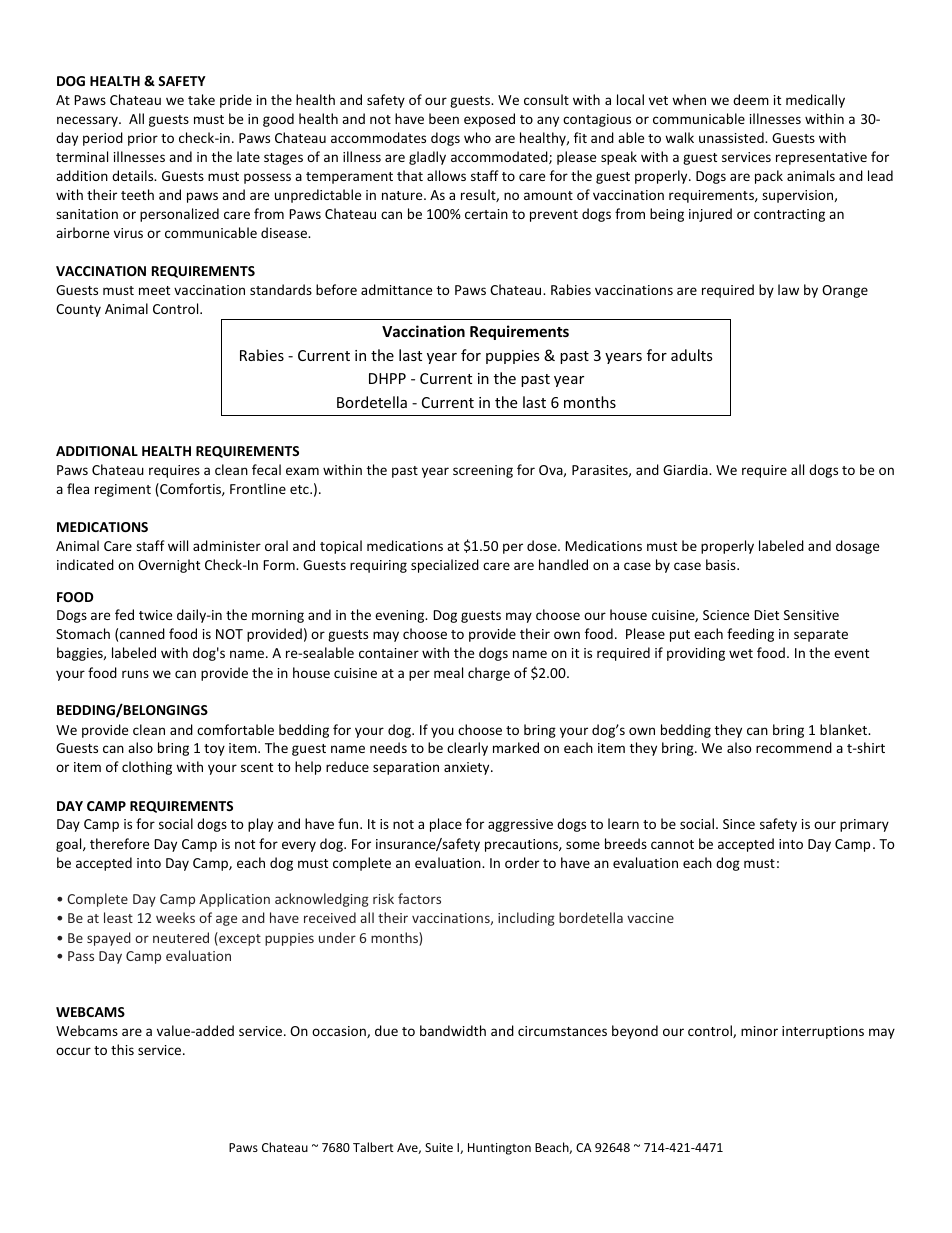 Image resolution: width=952 pixels, height=1233 pixels. What do you see at coordinates (739, 824) in the image?
I see `Since` at bounding box center [739, 824].
